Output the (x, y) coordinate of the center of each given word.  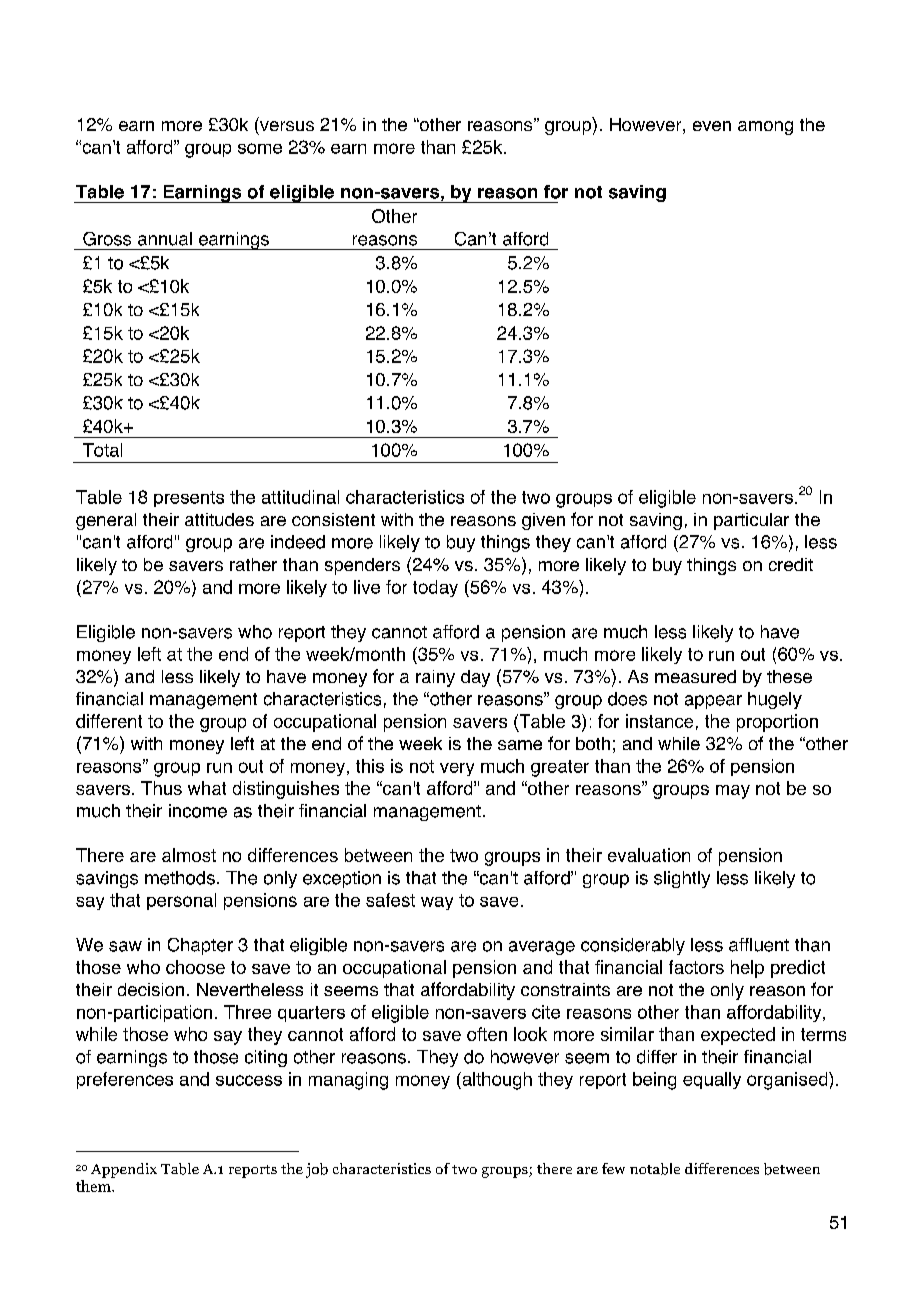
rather (253, 564)
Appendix (124, 1170)
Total (102, 450)
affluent (759, 945)
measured (695, 676)
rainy (435, 678)
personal (181, 901)
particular (751, 521)
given (543, 521)
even (712, 126)
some (260, 148)
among (765, 128)
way (437, 903)
